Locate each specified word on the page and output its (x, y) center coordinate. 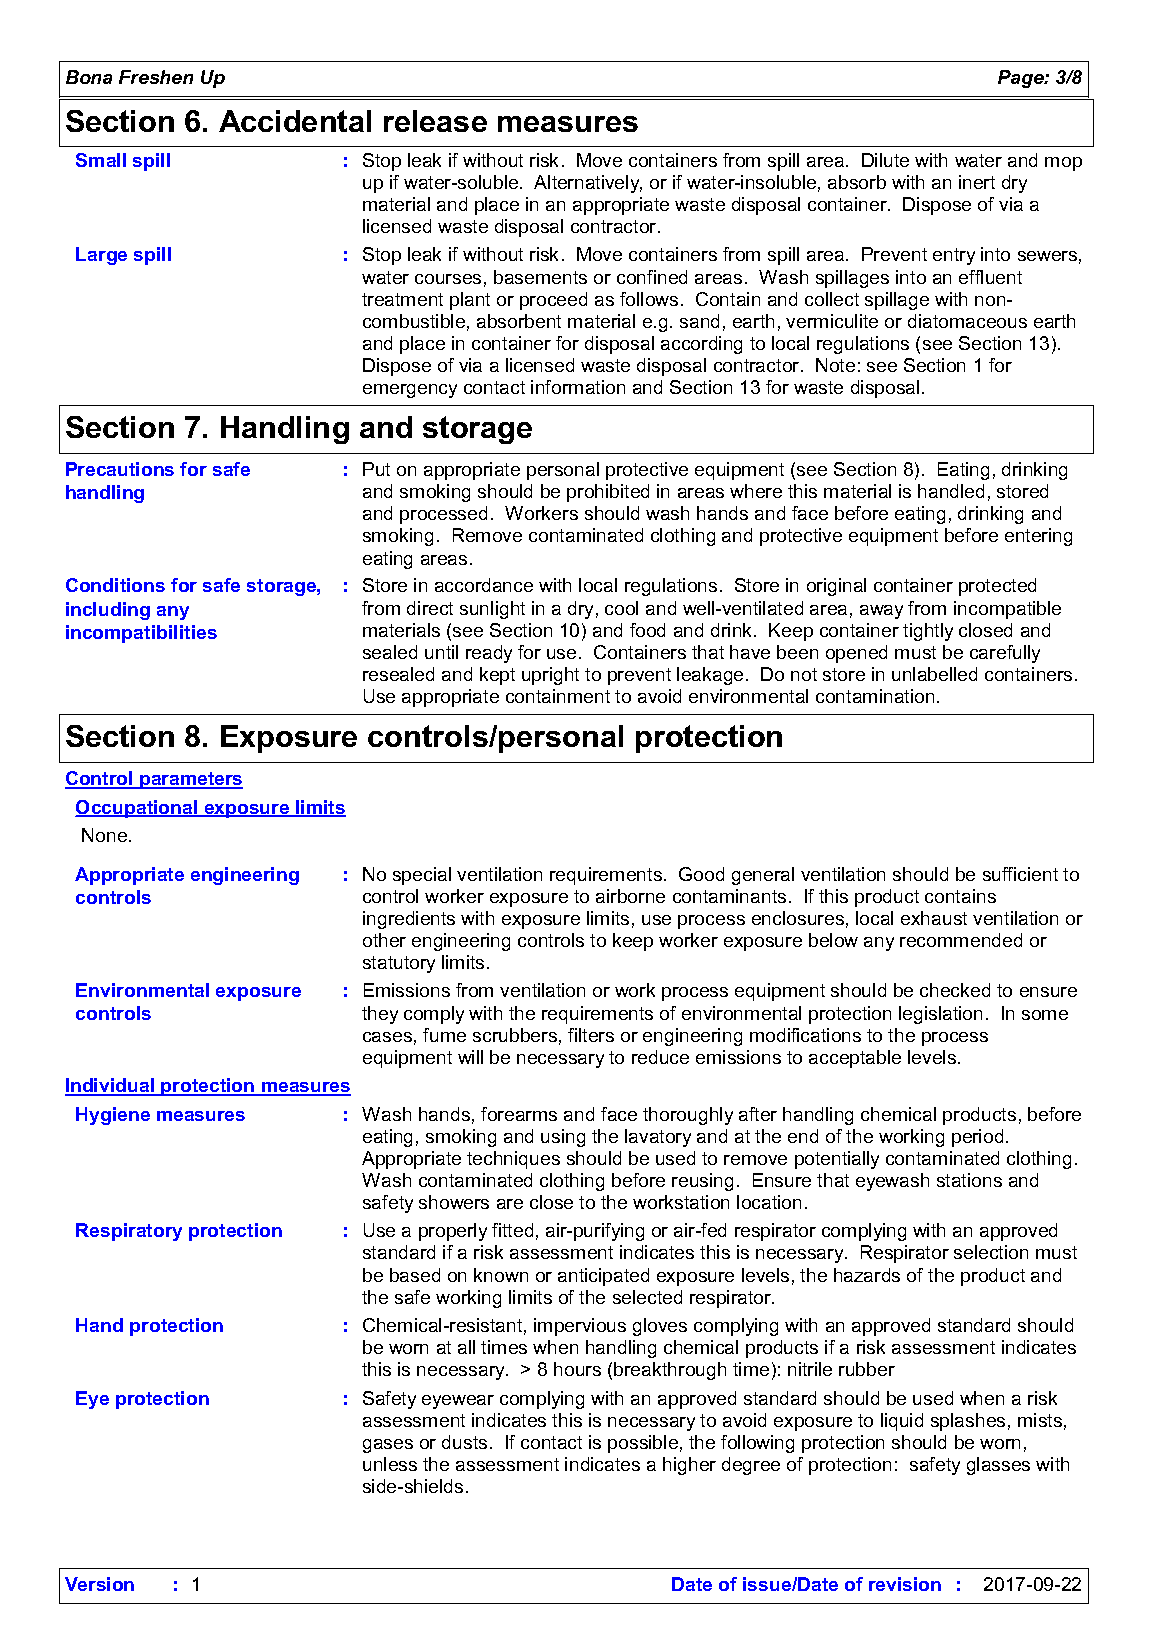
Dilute (885, 160)
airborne (630, 896)
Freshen (156, 77)
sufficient (1020, 874)
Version (99, 1584)
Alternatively (588, 184)
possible (643, 1444)
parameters (190, 780)
